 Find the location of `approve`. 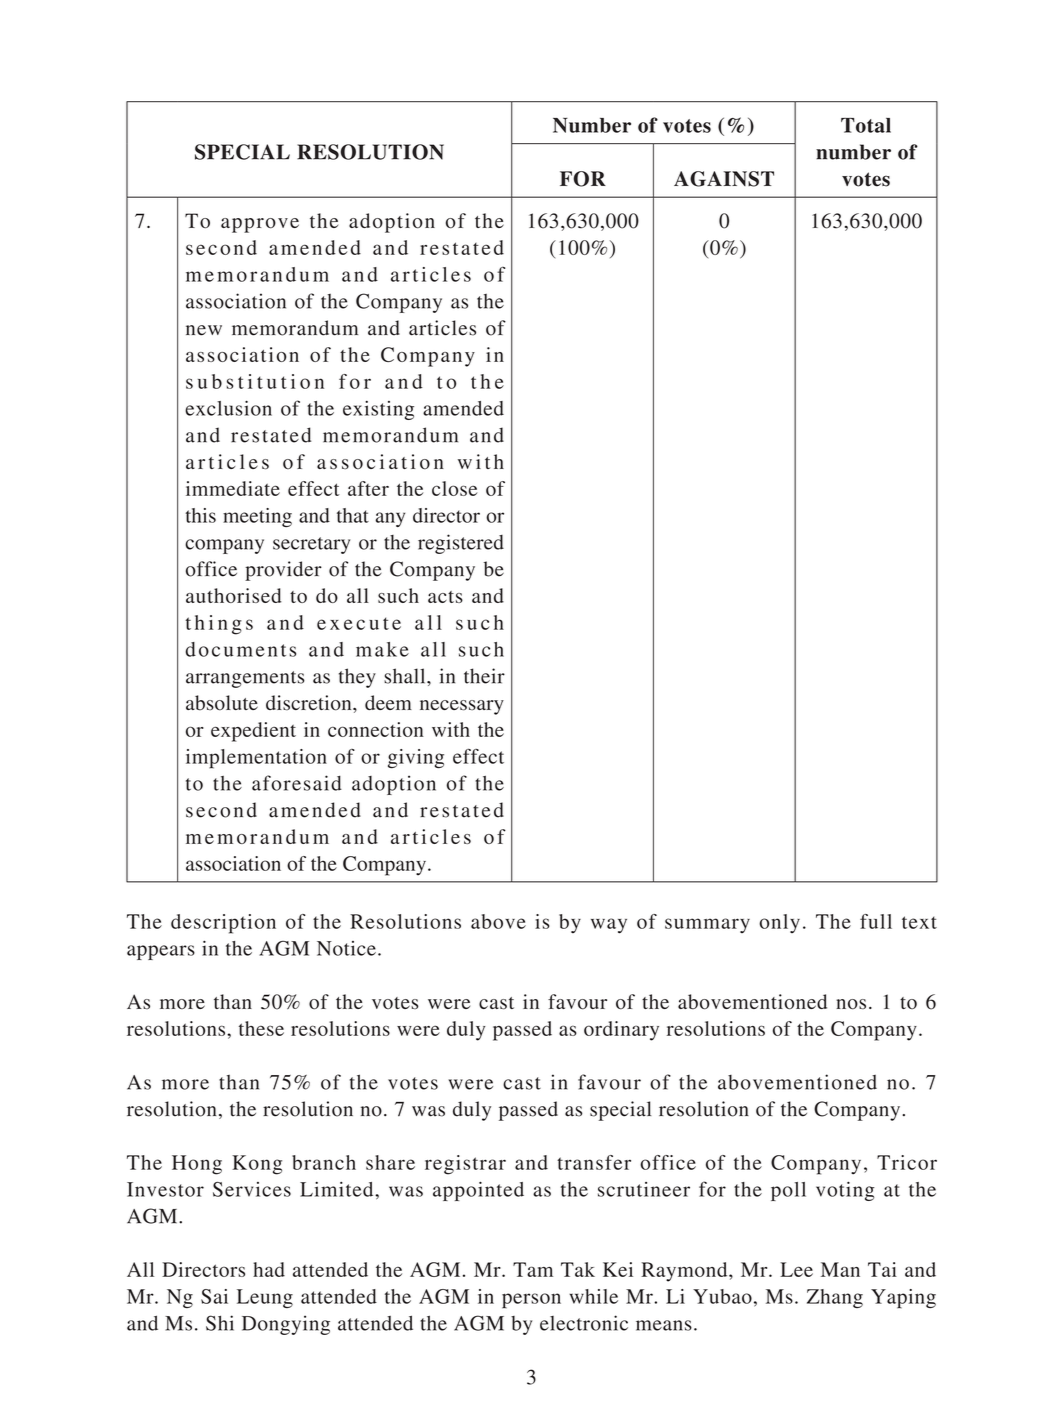

approve is located at coordinates (260, 225).
